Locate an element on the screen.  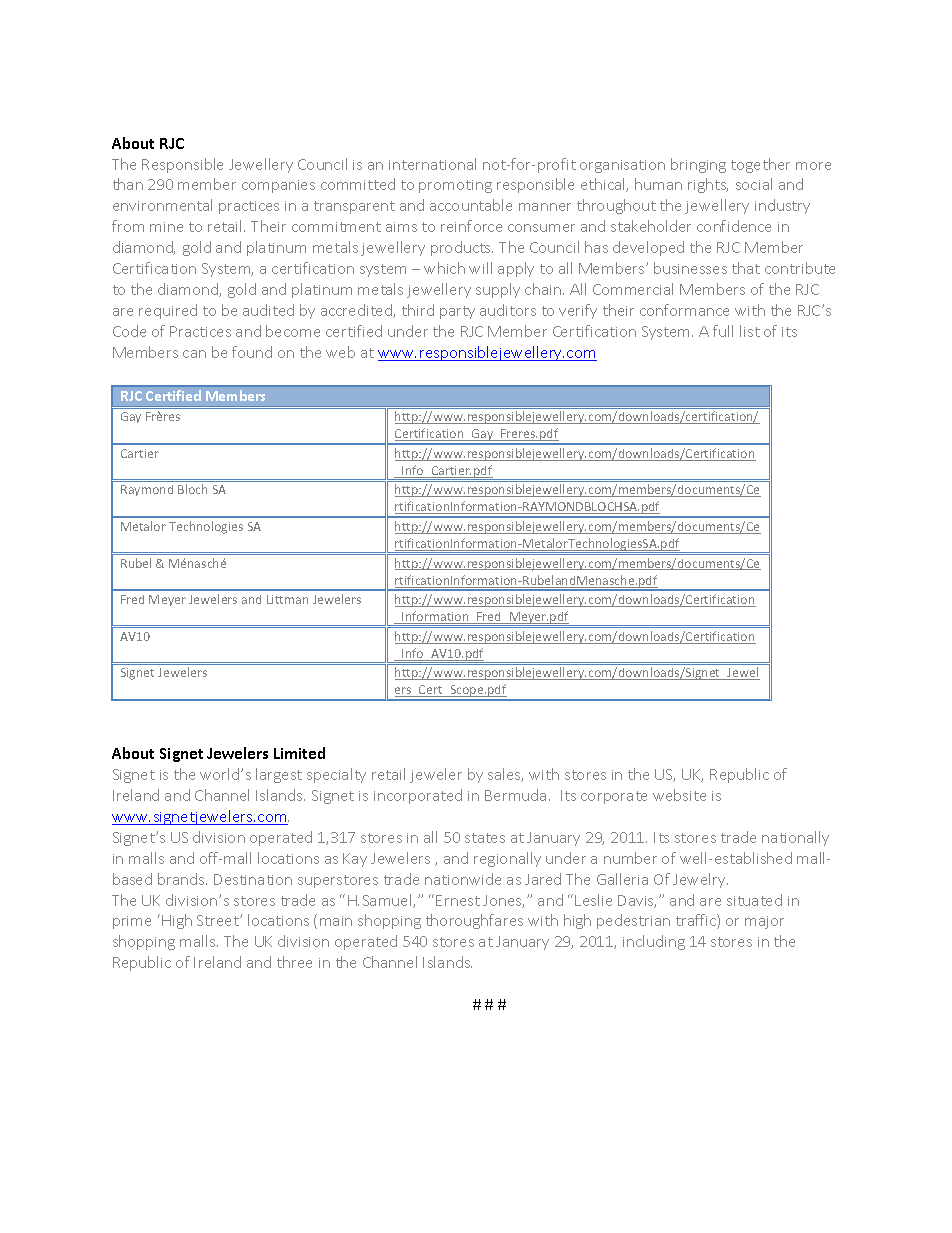
can is located at coordinates (194, 354).
